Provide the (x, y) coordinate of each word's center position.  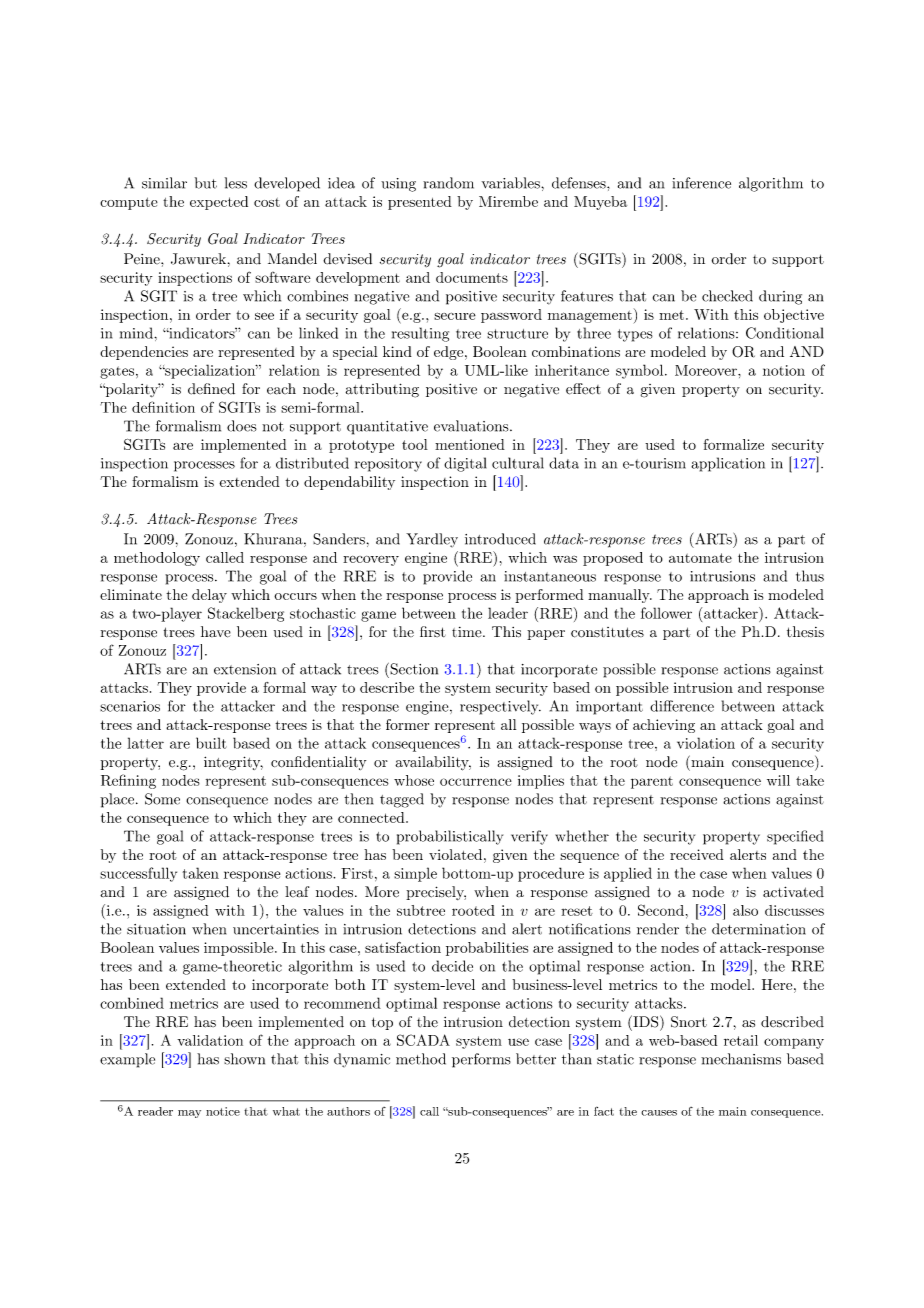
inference (701, 183)
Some (162, 799)
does (242, 426)
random (448, 183)
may (189, 1114)
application (728, 464)
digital (465, 464)
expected (219, 203)
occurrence (476, 782)
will (778, 780)
